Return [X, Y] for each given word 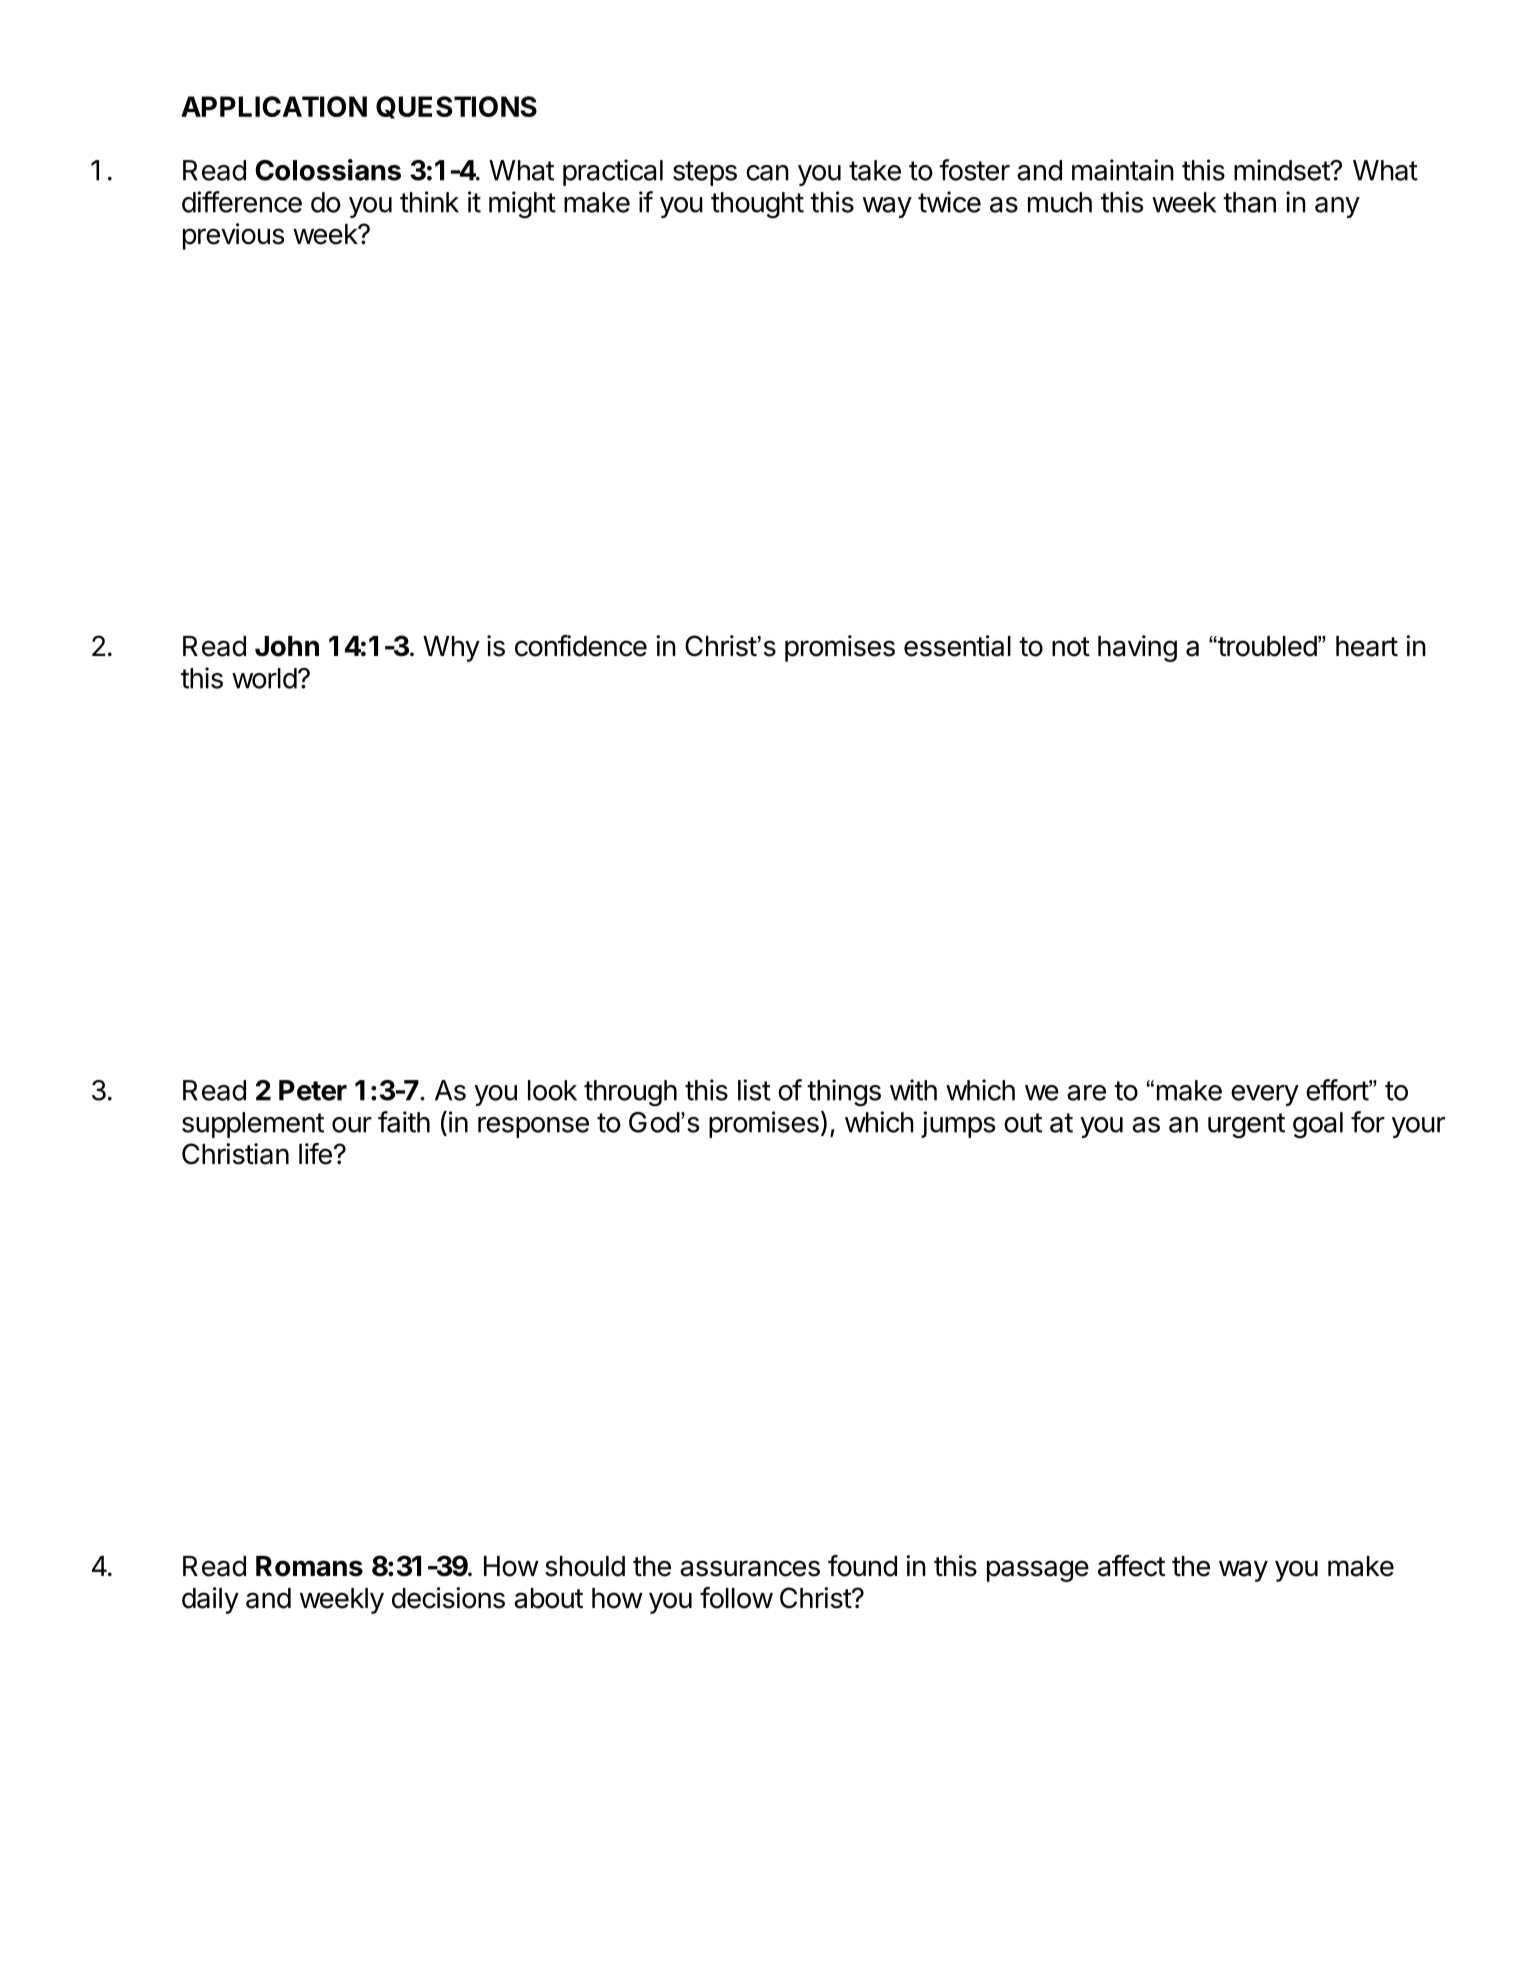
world [264, 678]
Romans [309, 1566]
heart [1367, 646]
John [287, 646]
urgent [1246, 1125]
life [315, 1154]
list [754, 1090]
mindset [1282, 170]
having [1137, 648]
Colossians [328, 170]
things [844, 1092]
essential [957, 646]
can [767, 173]
